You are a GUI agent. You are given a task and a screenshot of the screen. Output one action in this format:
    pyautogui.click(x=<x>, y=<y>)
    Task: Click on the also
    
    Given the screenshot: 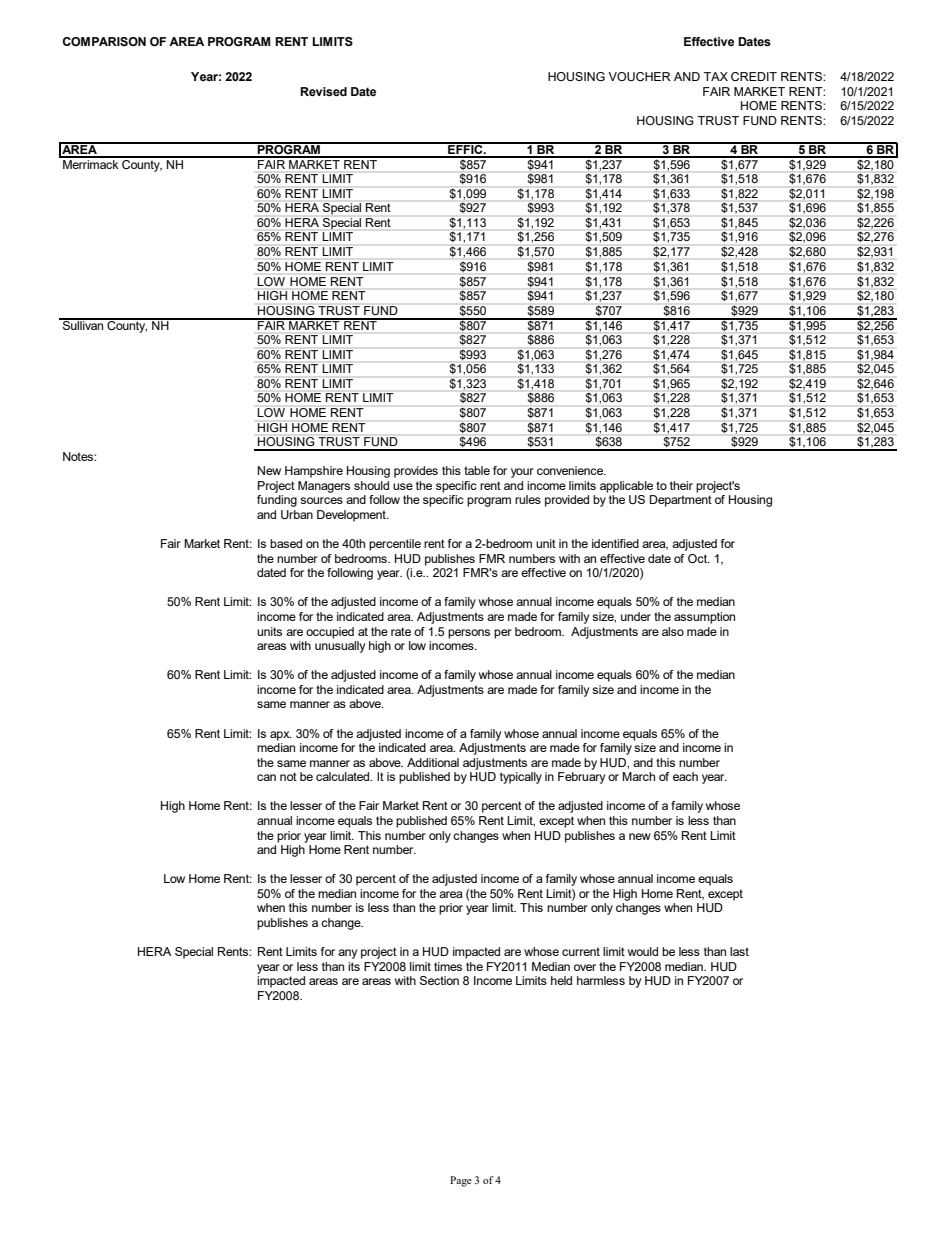 What is the action you would take?
    pyautogui.click(x=673, y=631)
